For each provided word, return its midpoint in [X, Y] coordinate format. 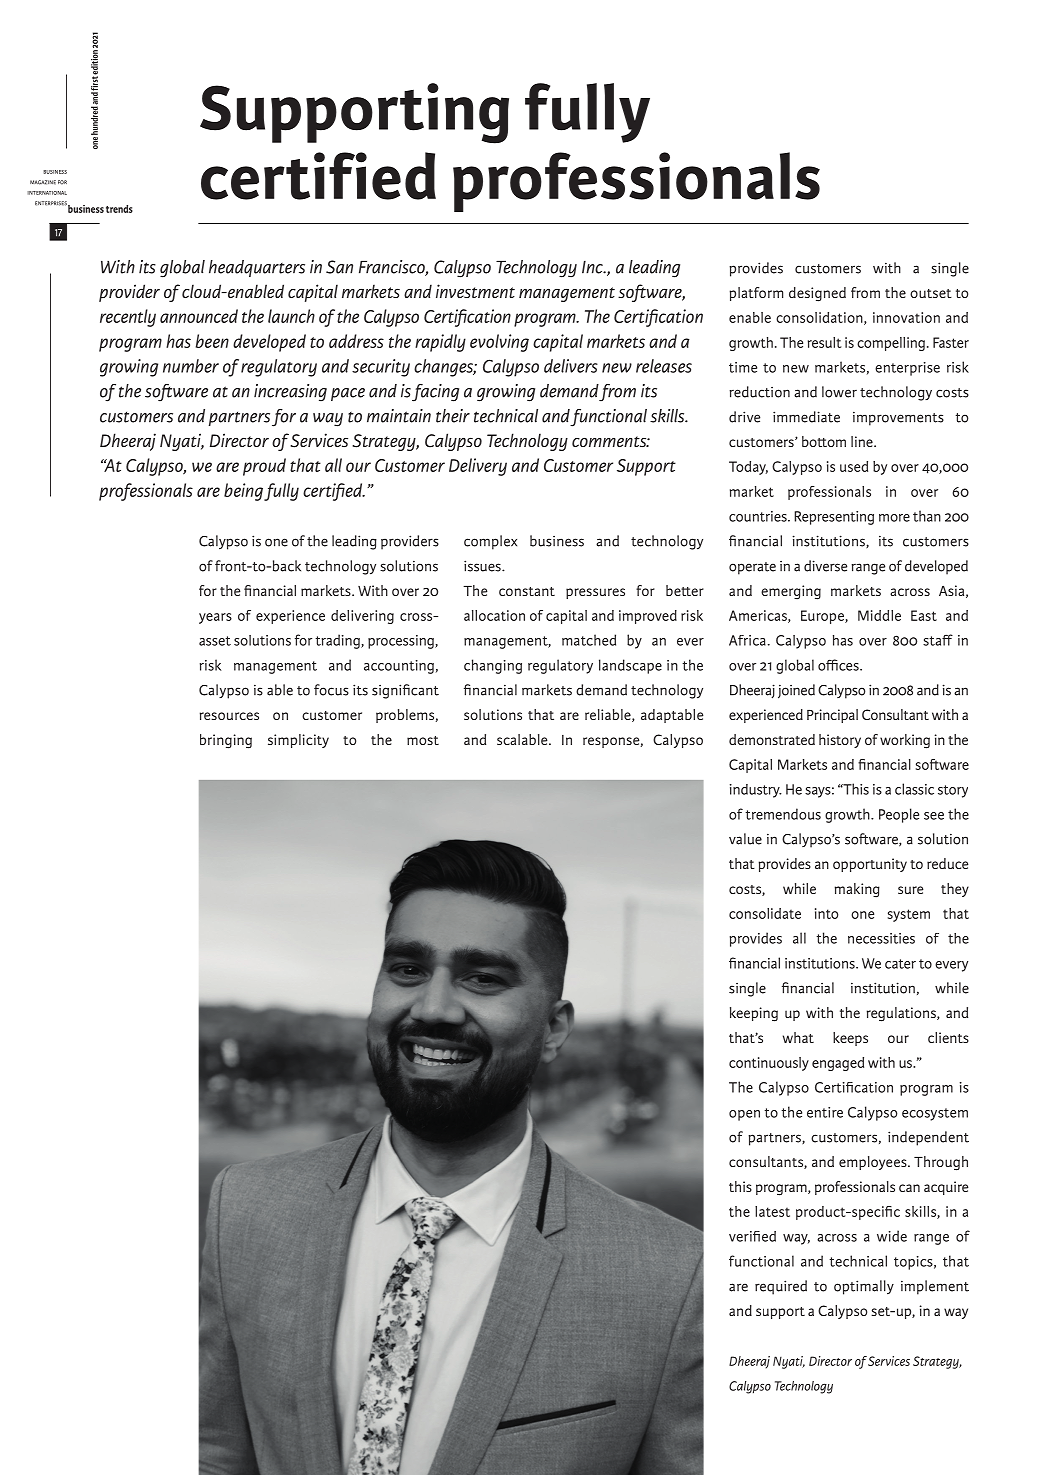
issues [483, 566]
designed [817, 294]
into [826, 913]
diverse [825, 566]
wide [892, 1236]
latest [772, 1211]
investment [475, 291]
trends [119, 209]
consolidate [765, 913]
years [215, 618]
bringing [226, 741]
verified [752, 1236]
